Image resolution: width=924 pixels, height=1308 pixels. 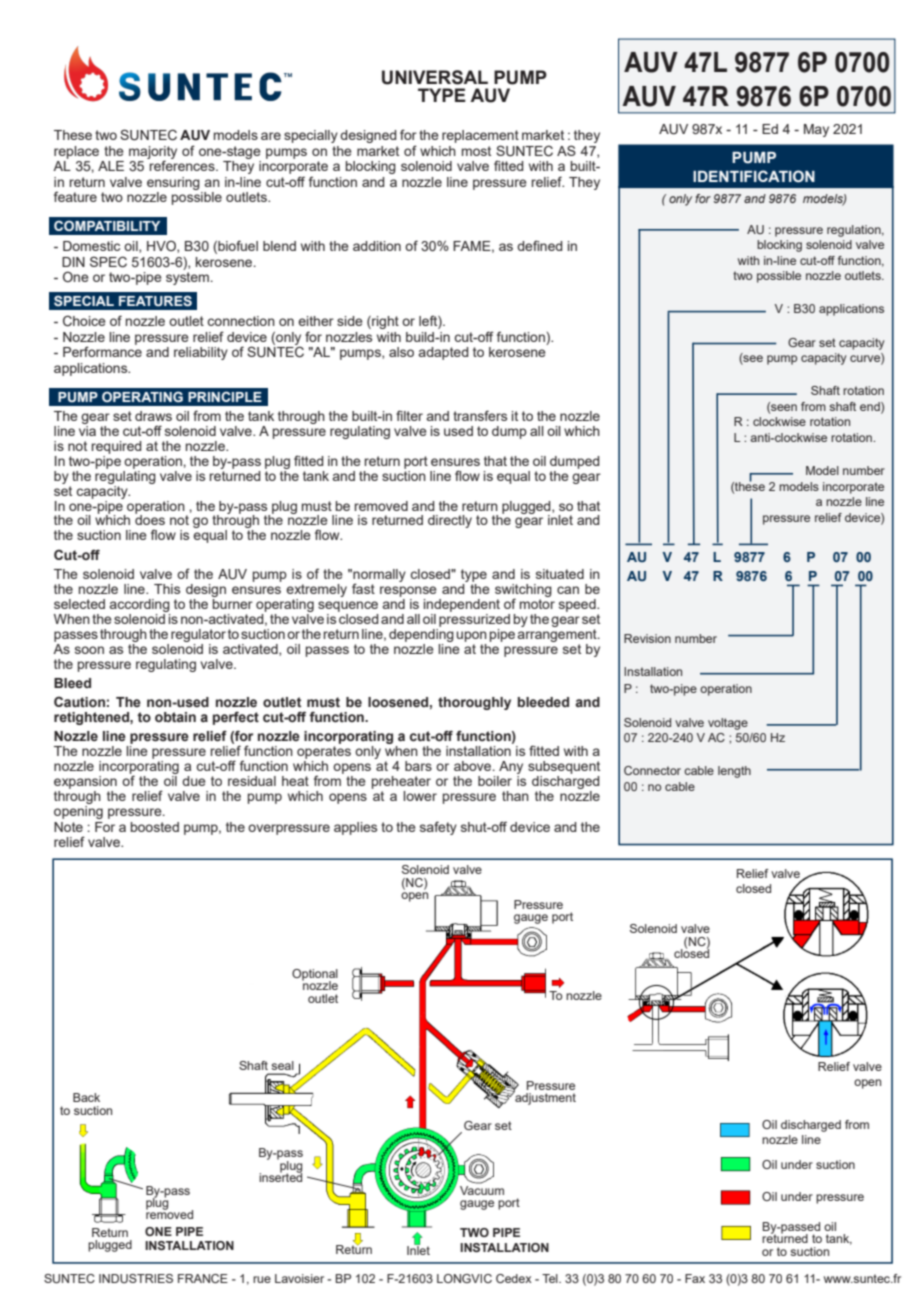 I want to click on UNIVERSAL, so click(x=435, y=77).
